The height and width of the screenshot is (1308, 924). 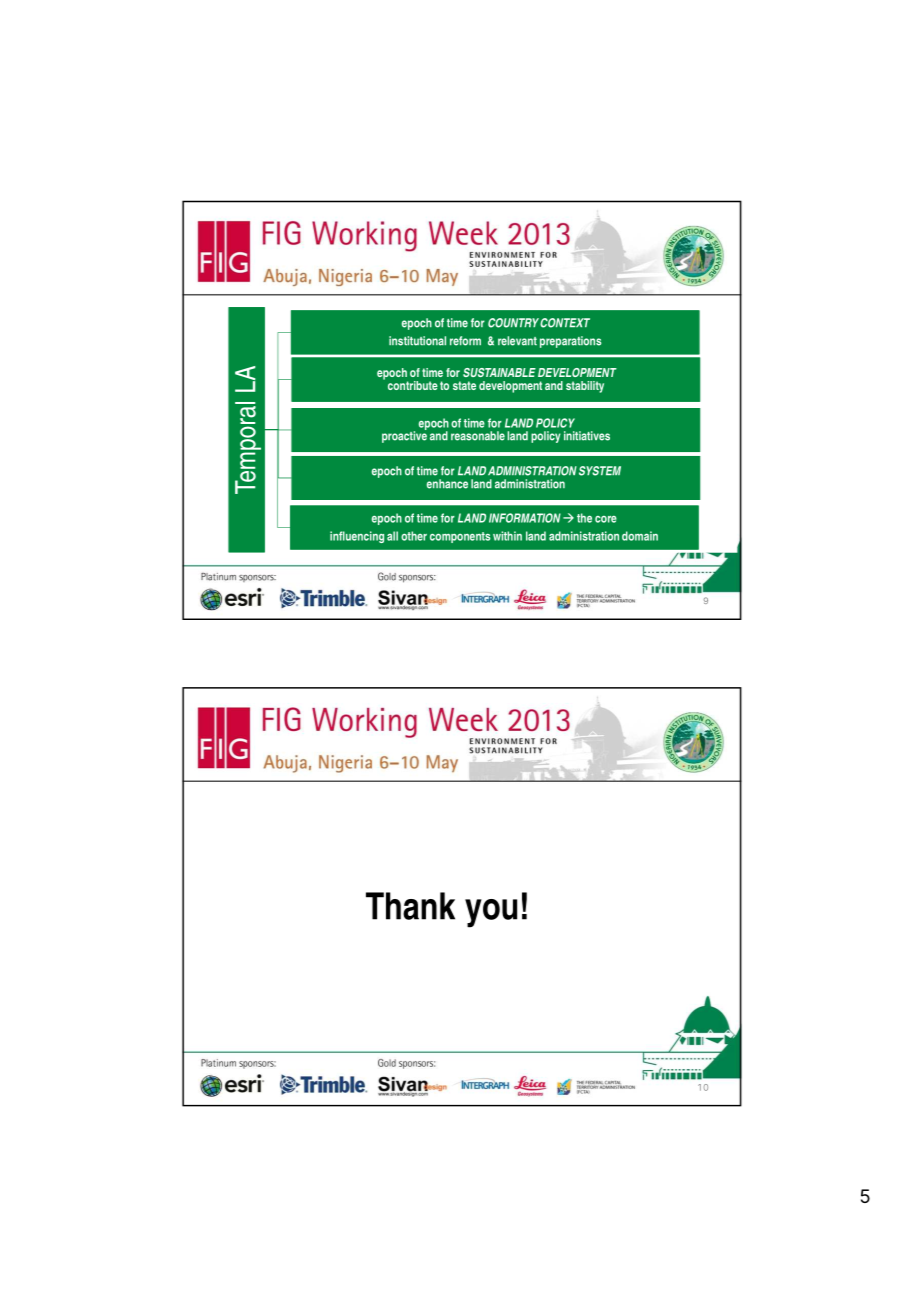 I want to click on Thank, so click(x=410, y=906).
